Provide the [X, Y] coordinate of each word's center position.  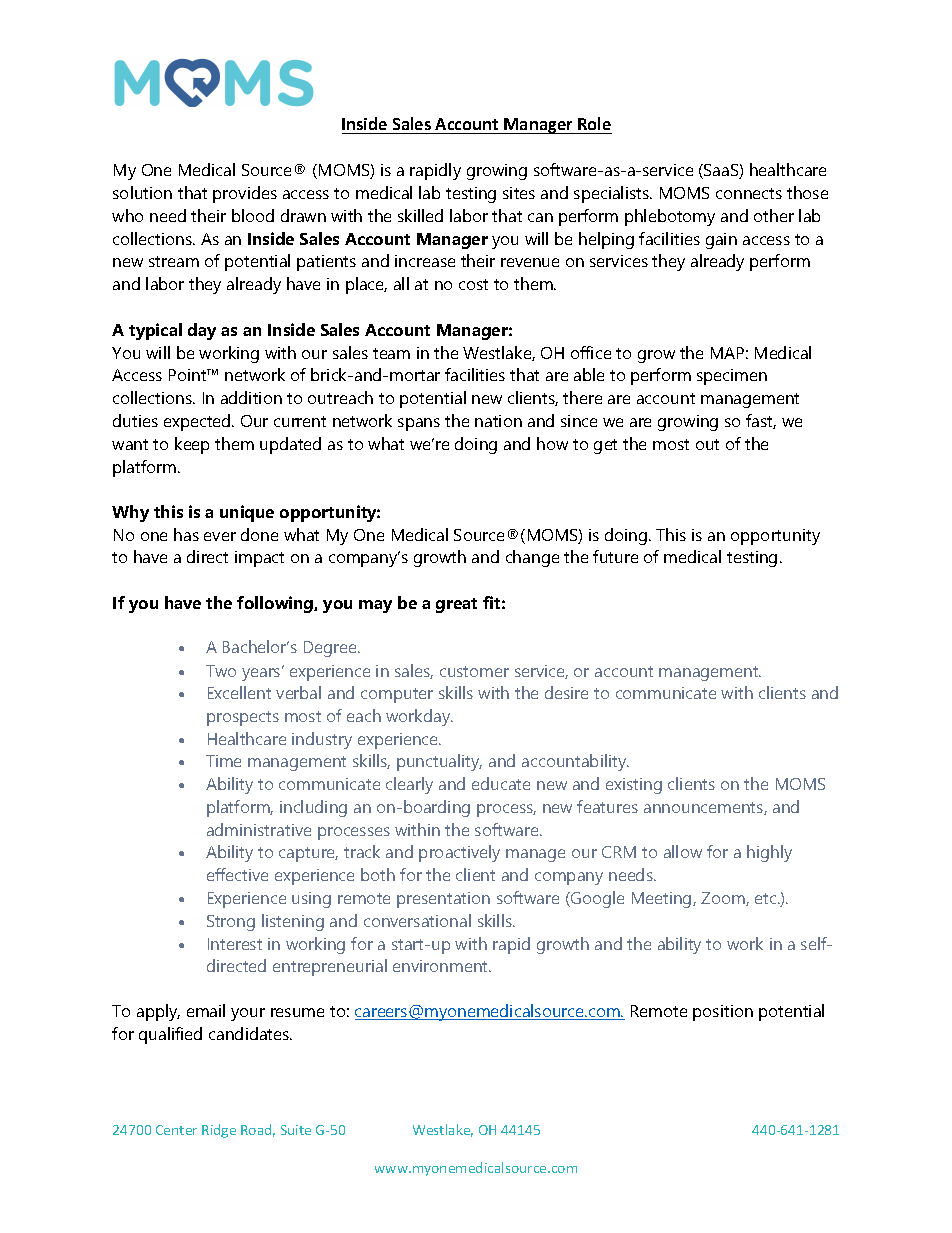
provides [245, 194]
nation [498, 421]
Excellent [239, 692]
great [456, 605]
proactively [459, 853]
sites [519, 193]
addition [251, 397]
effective [237, 874]
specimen [732, 377]
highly [769, 853]
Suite [296, 1130]
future [615, 556]
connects [749, 193]
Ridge [219, 1131]
